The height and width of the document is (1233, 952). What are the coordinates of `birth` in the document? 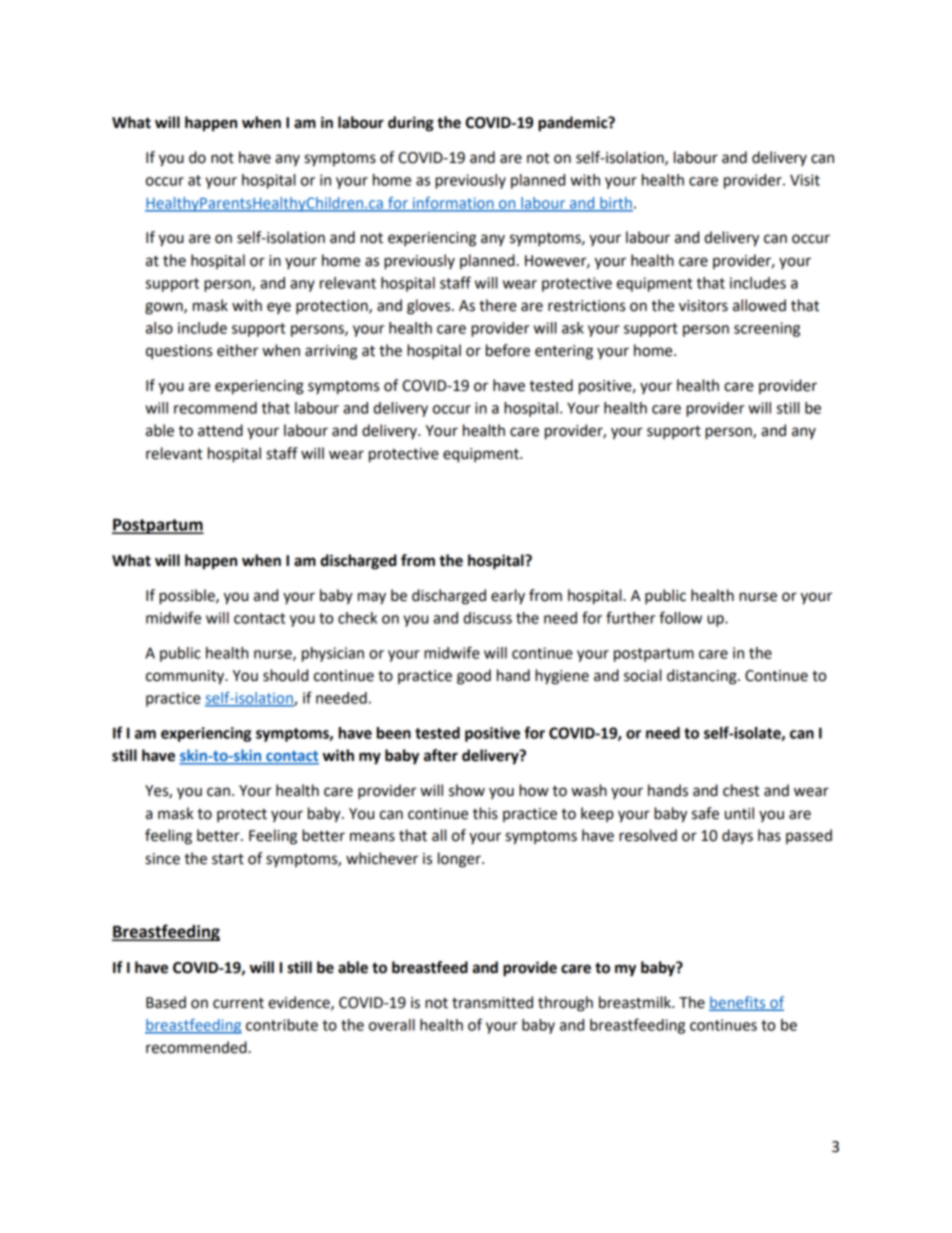 It's located at (615, 204).
